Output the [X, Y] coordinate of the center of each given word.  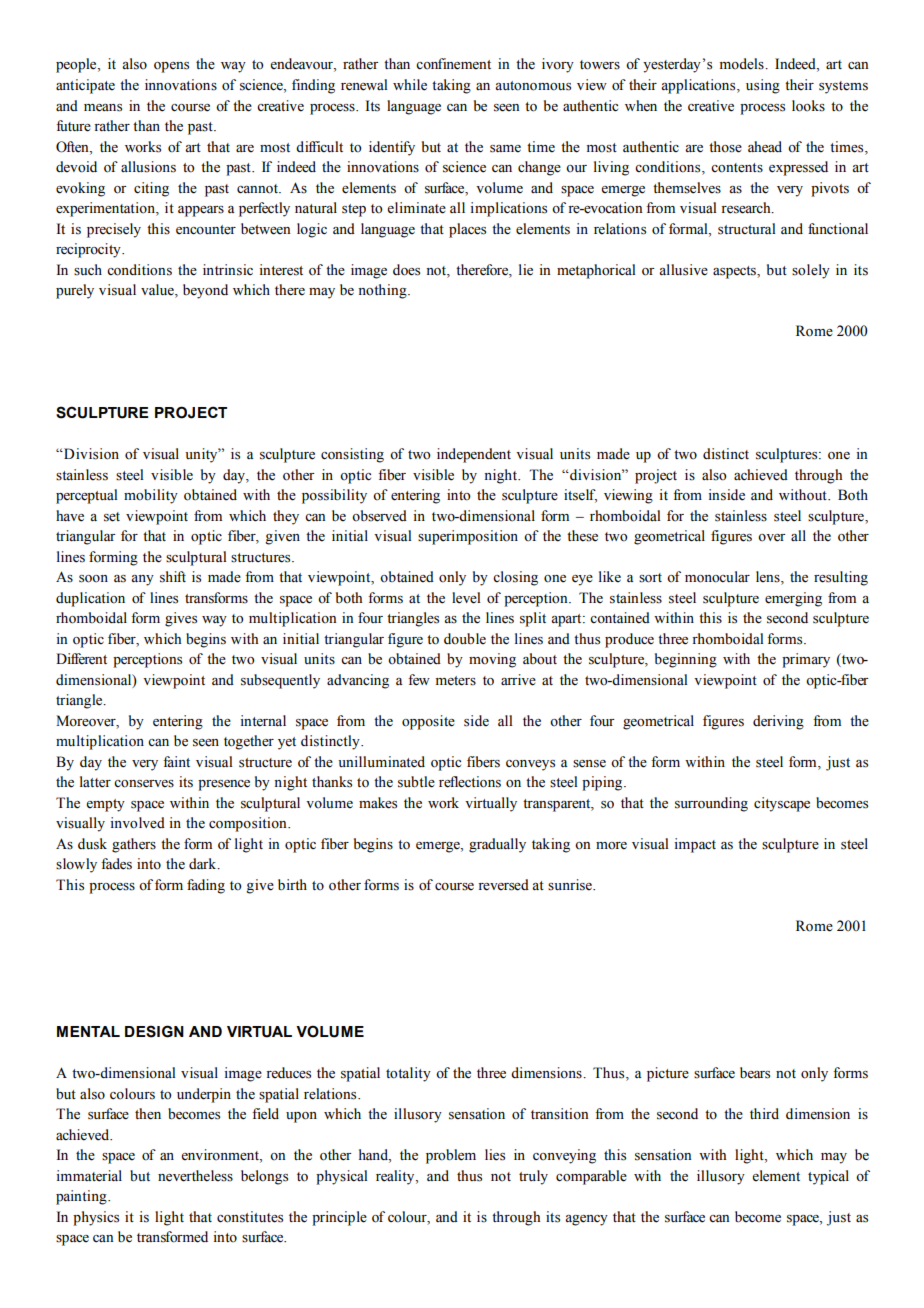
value [158, 291]
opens [171, 67]
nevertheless [195, 1176]
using [763, 86]
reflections [470, 782]
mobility [151, 496]
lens [769, 578]
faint [176, 761]
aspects [735, 272]
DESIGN [154, 1031]
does [406, 270]
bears [755, 1073]
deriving [778, 722]
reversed [503, 885]
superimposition [468, 537]
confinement [453, 64]
